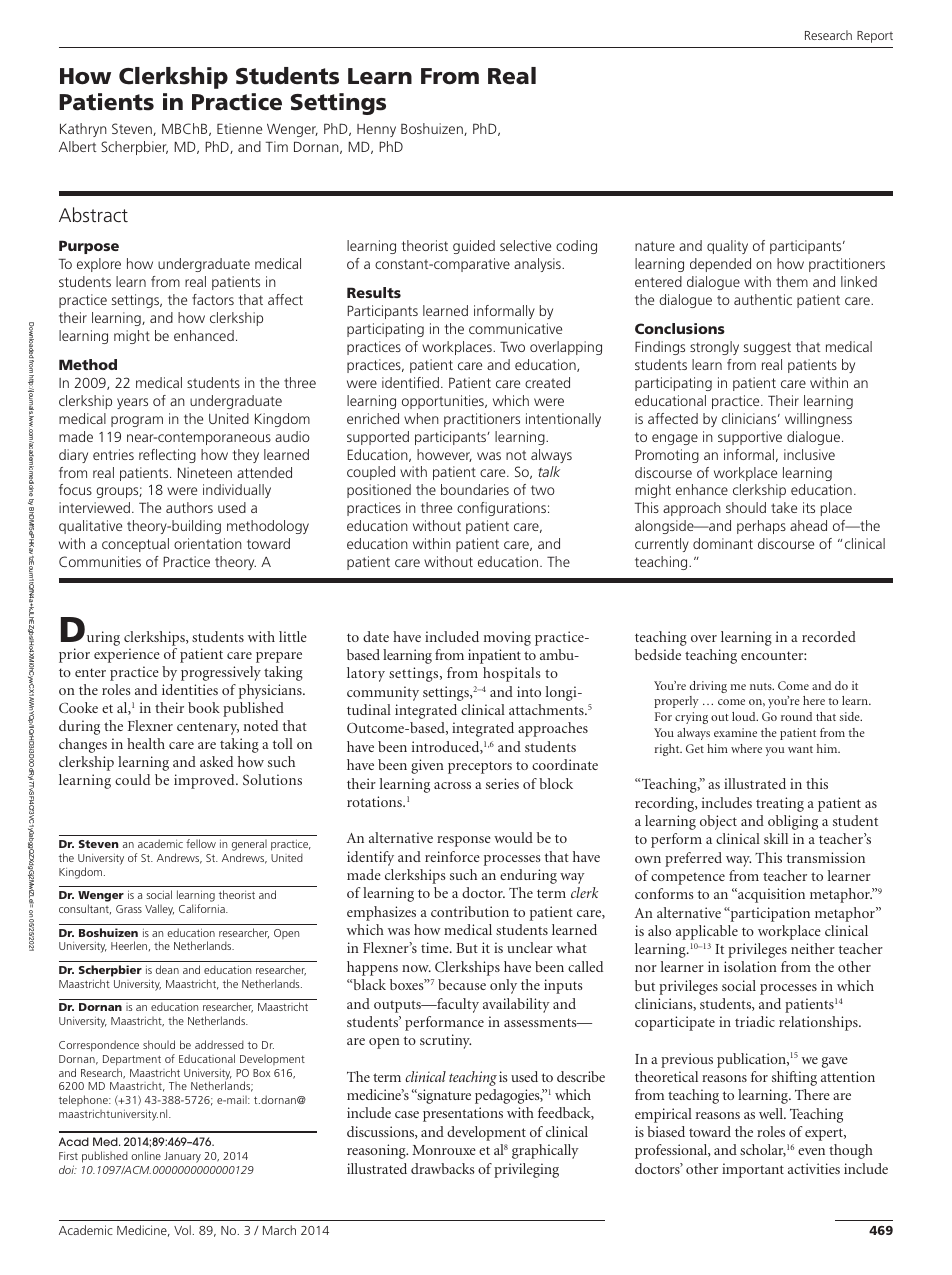 The width and height of the screenshot is (952, 1275). Describe the element at coordinates (159, 910) in the screenshot. I see `Valley` at that location.
